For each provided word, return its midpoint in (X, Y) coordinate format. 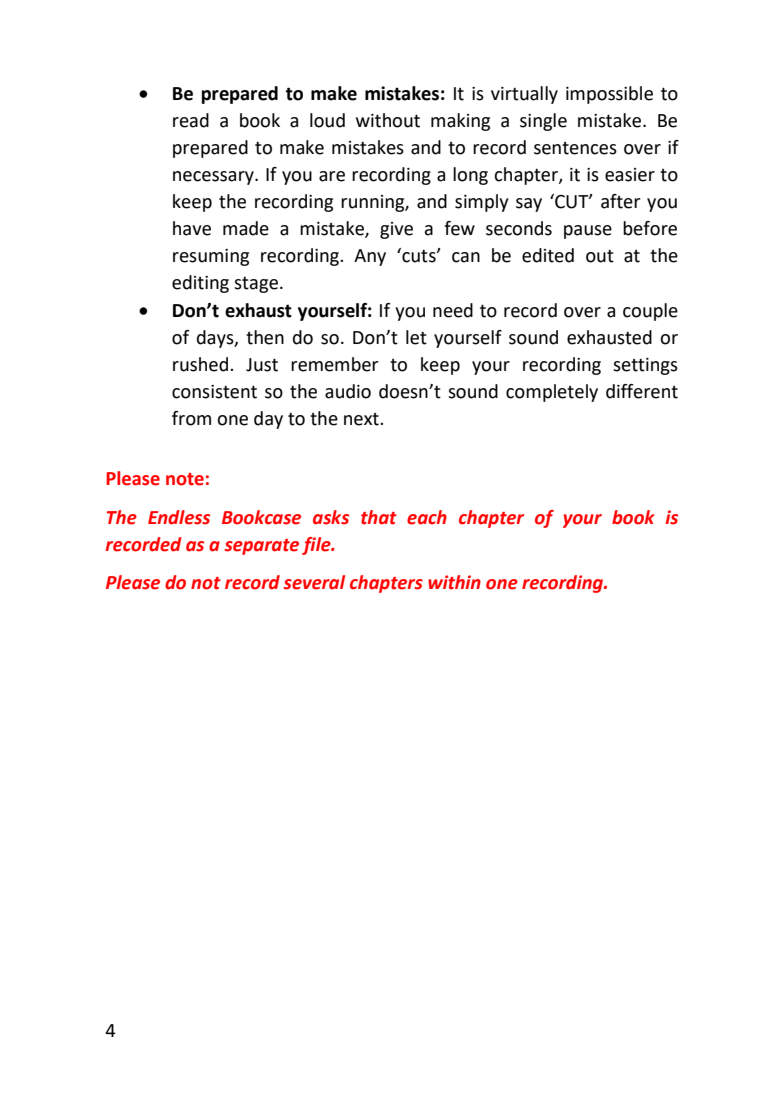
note (185, 479)
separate (262, 547)
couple (650, 312)
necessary (214, 178)
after (620, 201)
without (388, 120)
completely (552, 393)
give (396, 230)
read (191, 120)
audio (348, 391)
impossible (609, 95)
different (642, 391)
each (427, 517)
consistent (214, 392)
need (453, 310)
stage (256, 285)
